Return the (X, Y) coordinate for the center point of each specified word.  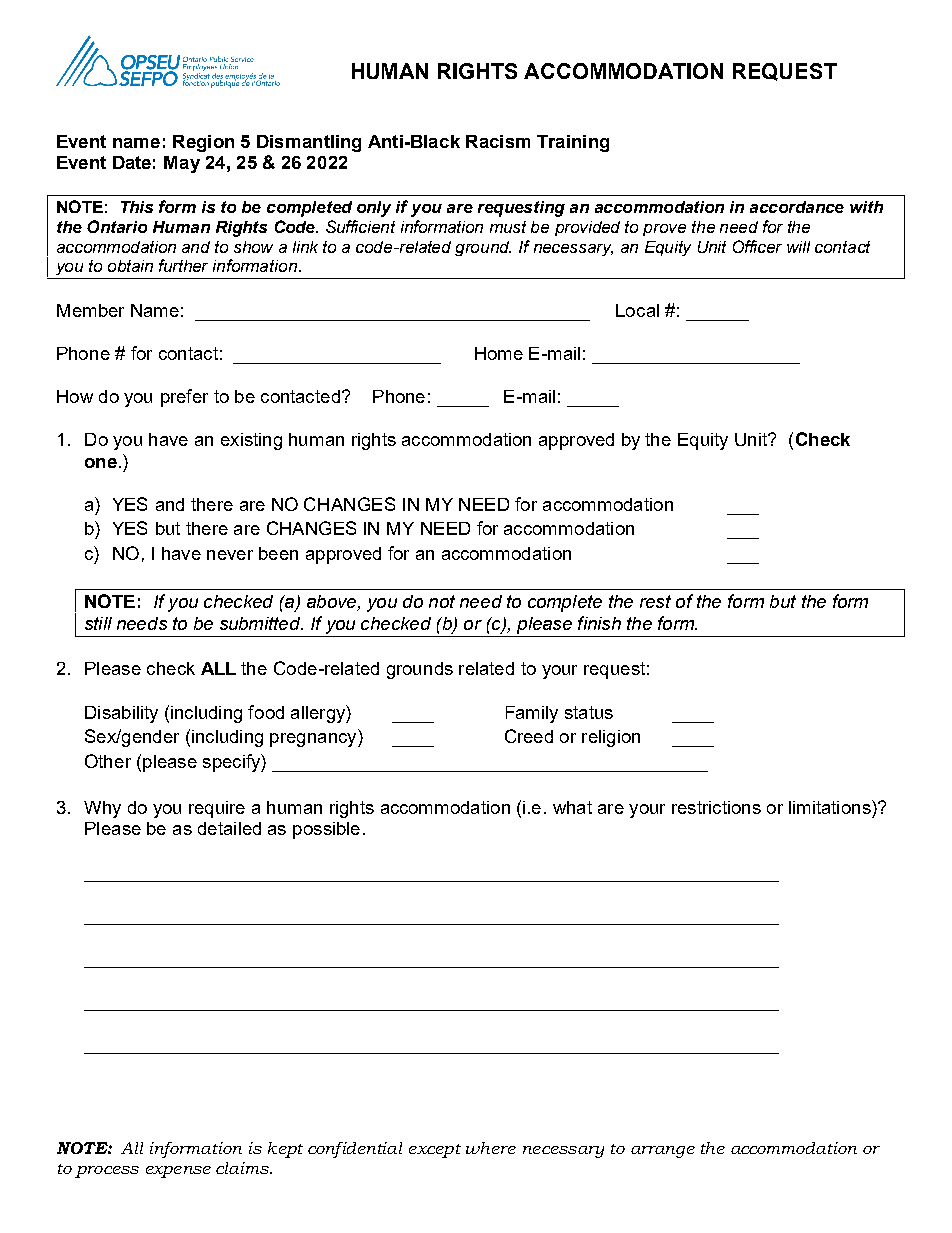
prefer (184, 398)
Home (499, 353)
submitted (261, 623)
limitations (831, 807)
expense (178, 1172)
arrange (663, 1152)
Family (532, 714)
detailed (229, 828)
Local (637, 310)
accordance (797, 207)
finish (599, 623)
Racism (498, 141)
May (182, 164)
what (572, 807)
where (491, 1148)
